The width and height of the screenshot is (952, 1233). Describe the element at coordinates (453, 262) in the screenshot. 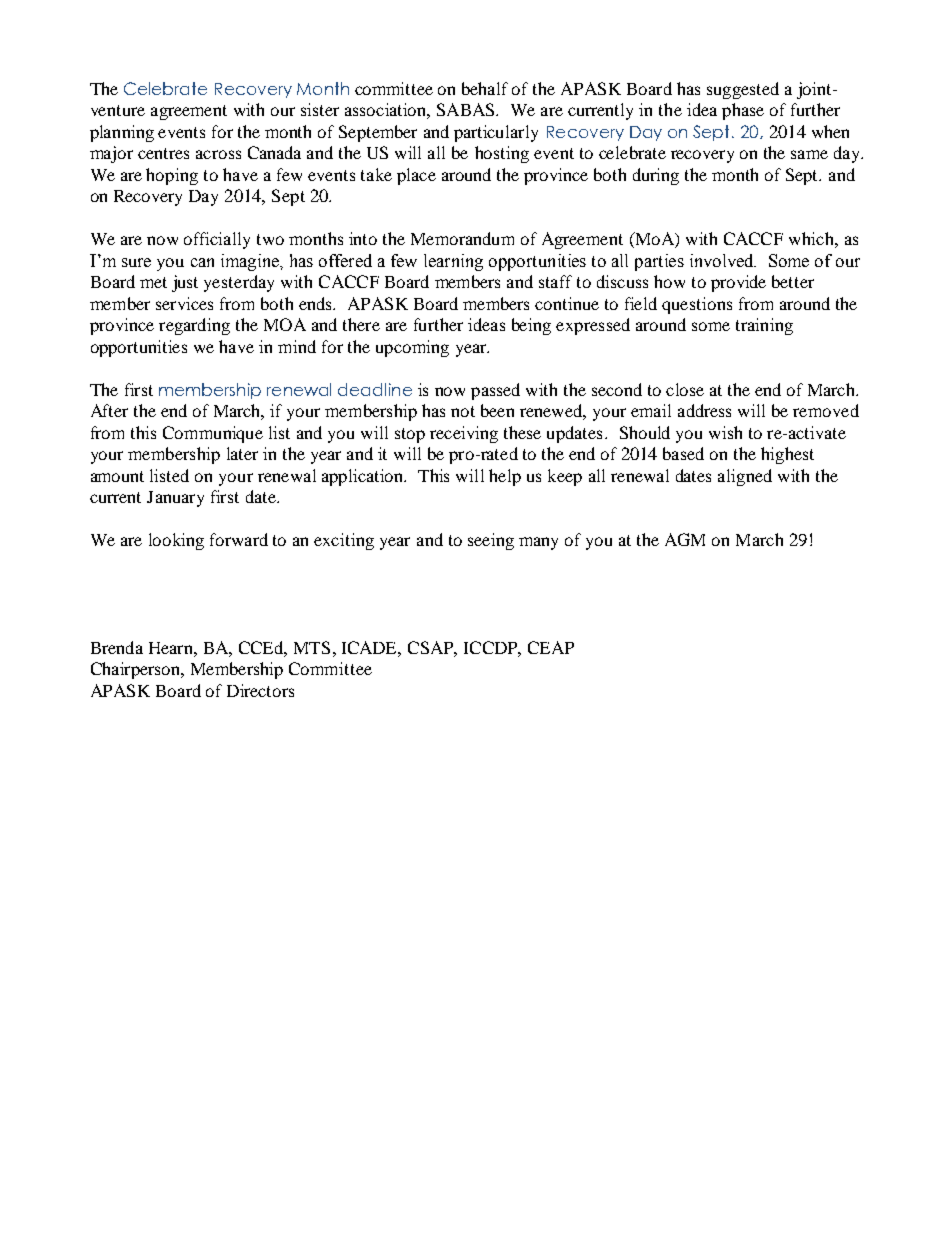

I see `learning` at that location.
